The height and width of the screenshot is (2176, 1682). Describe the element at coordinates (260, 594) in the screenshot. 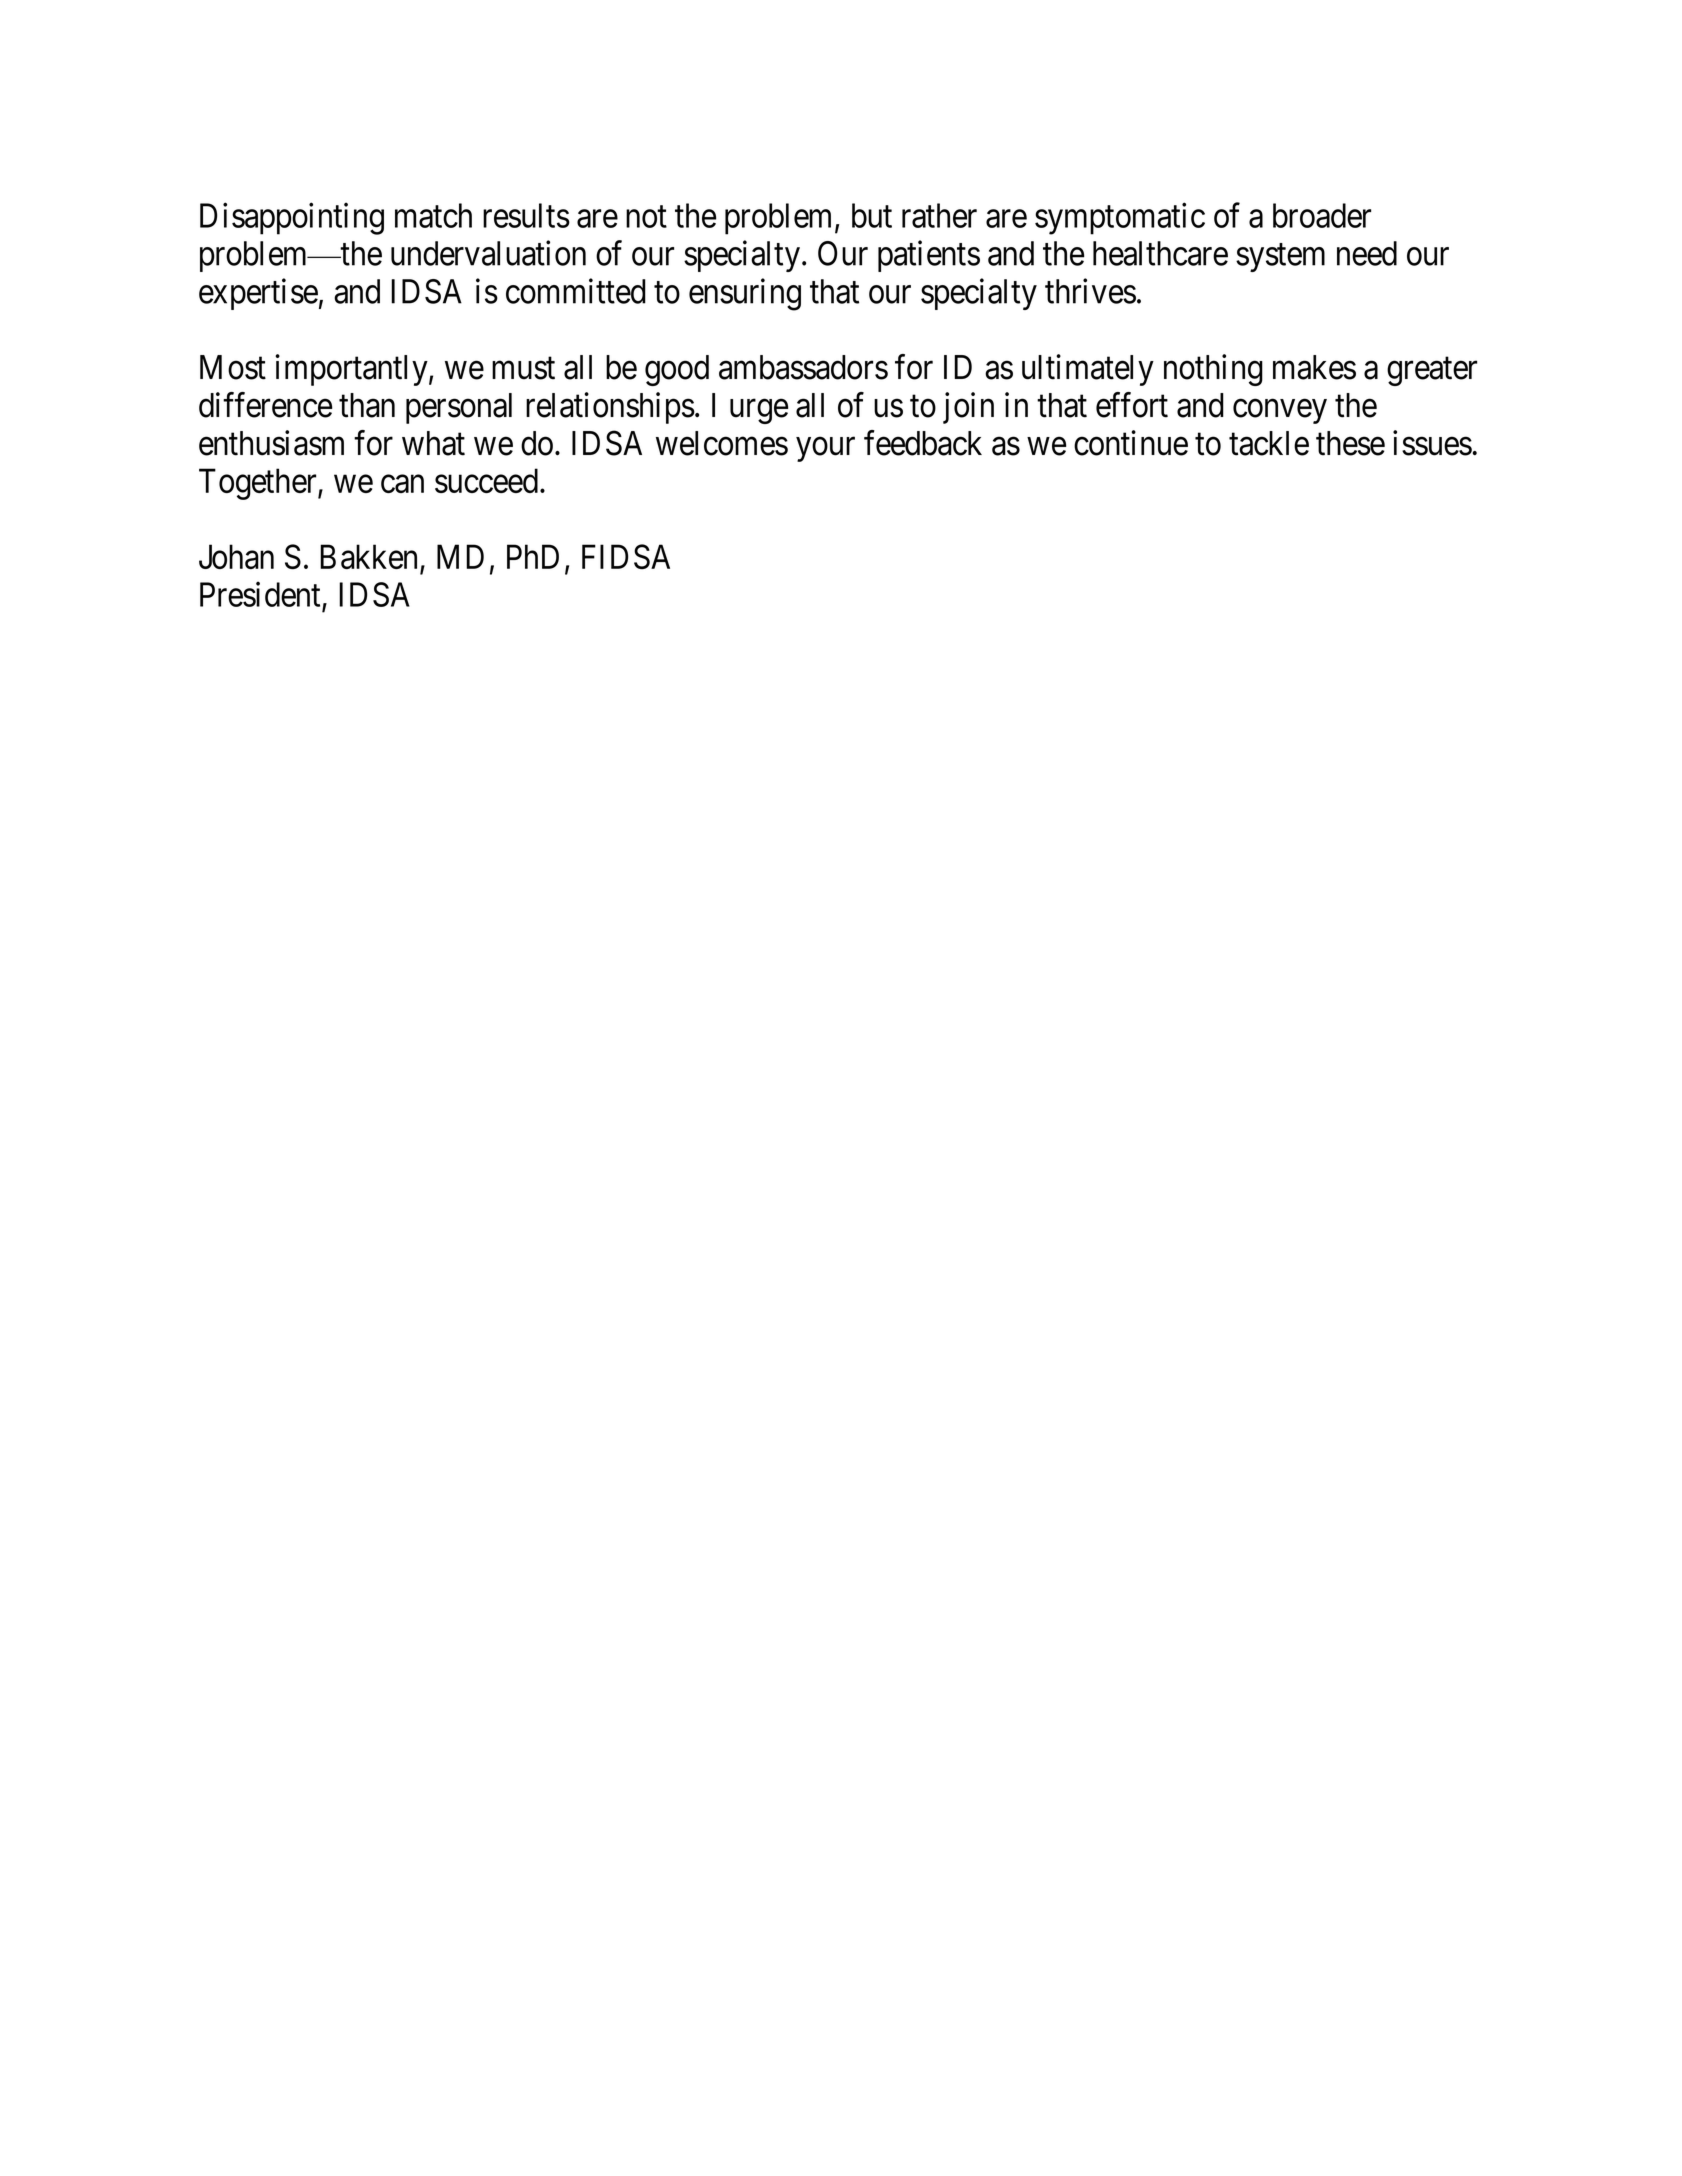

I see `President` at that location.
